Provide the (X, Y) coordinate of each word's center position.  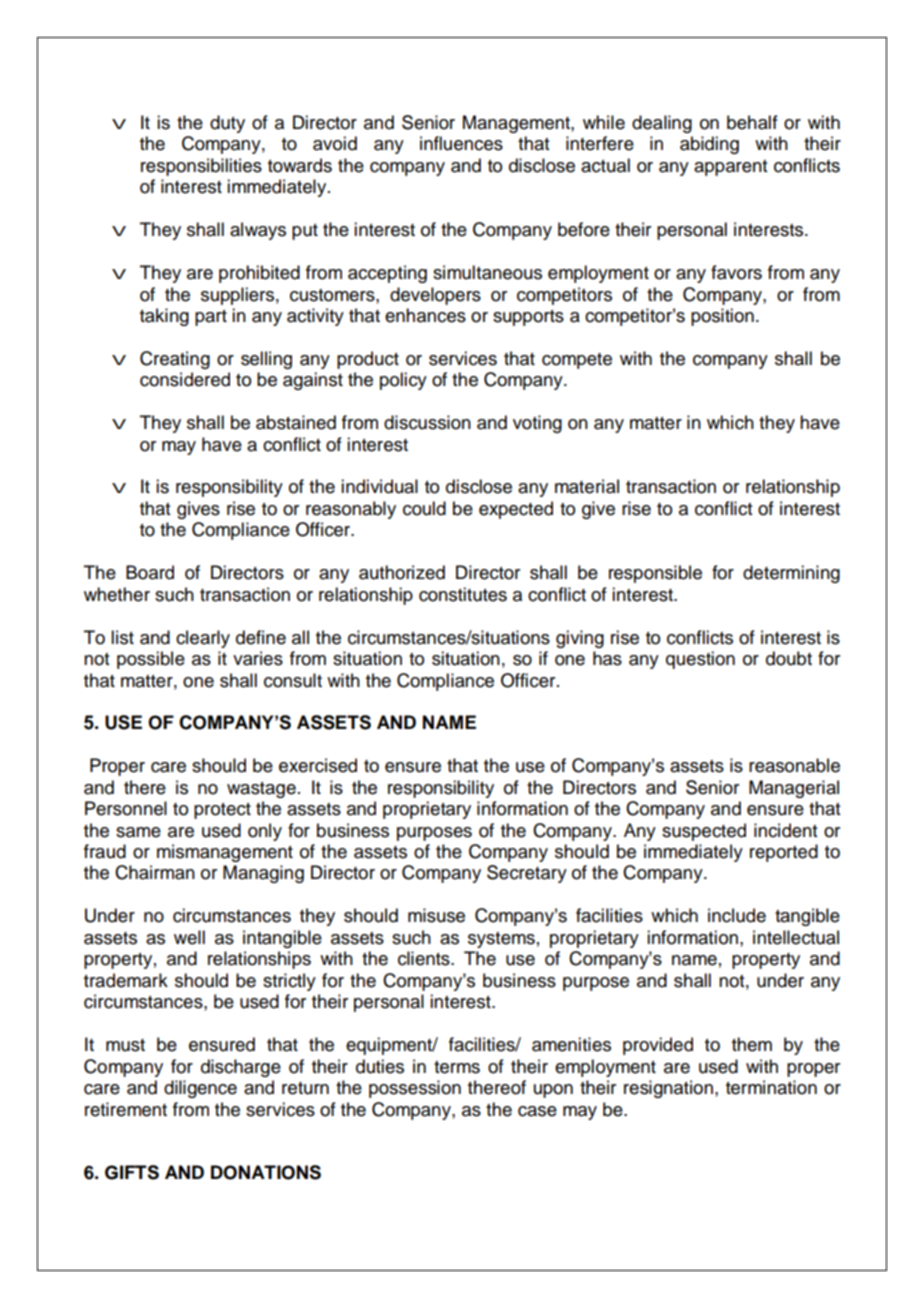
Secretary (527, 874)
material (587, 486)
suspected (704, 832)
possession (415, 1089)
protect (222, 811)
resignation (668, 1089)
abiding (709, 145)
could (424, 508)
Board (150, 572)
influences (461, 143)
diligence (200, 1089)
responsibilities (201, 167)
